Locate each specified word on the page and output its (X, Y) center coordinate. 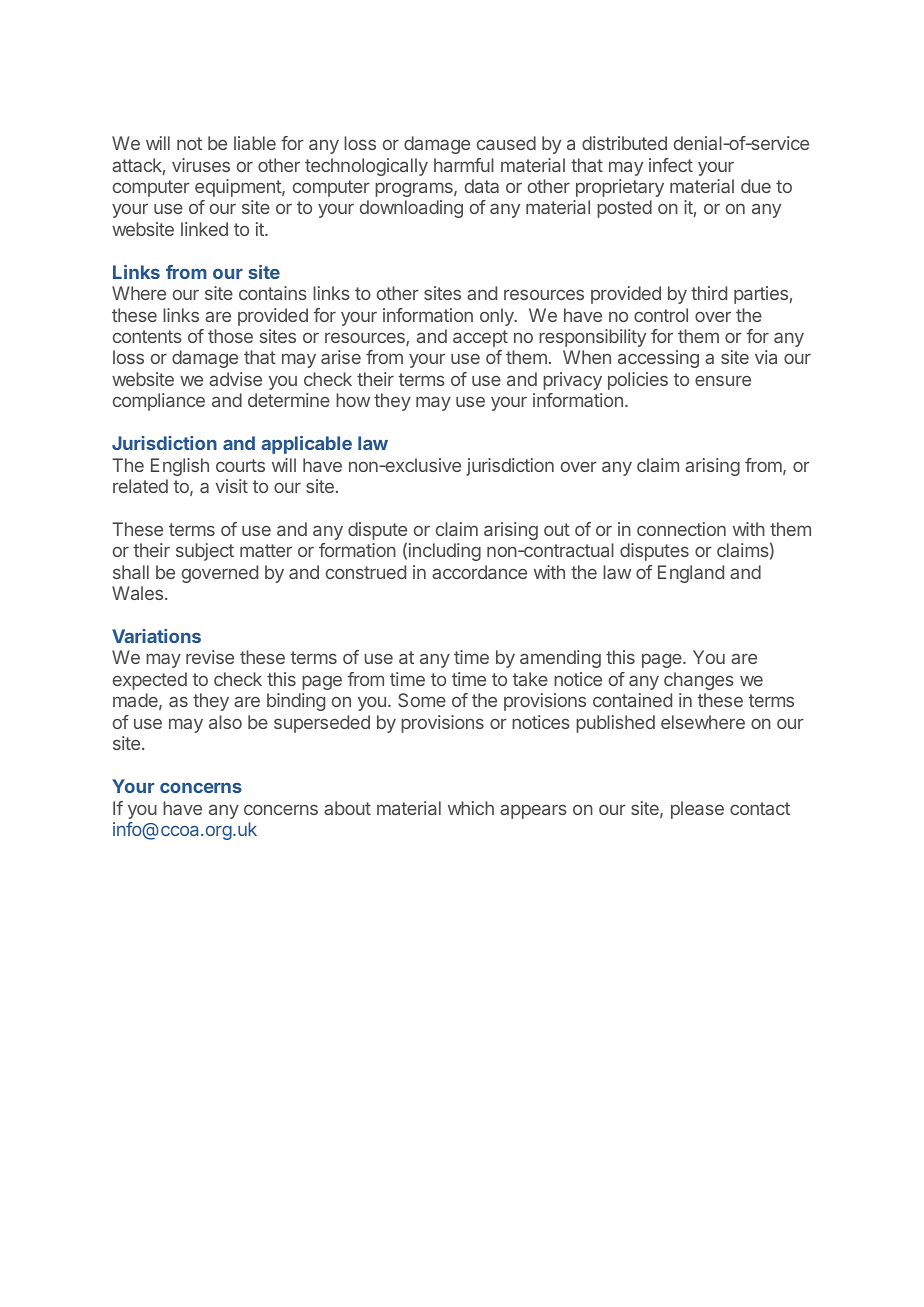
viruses (201, 165)
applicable (306, 445)
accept (480, 338)
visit (232, 486)
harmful (464, 165)
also (225, 722)
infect (671, 165)
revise (210, 657)
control (661, 315)
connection (681, 529)
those (230, 336)
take (530, 679)
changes (699, 681)
